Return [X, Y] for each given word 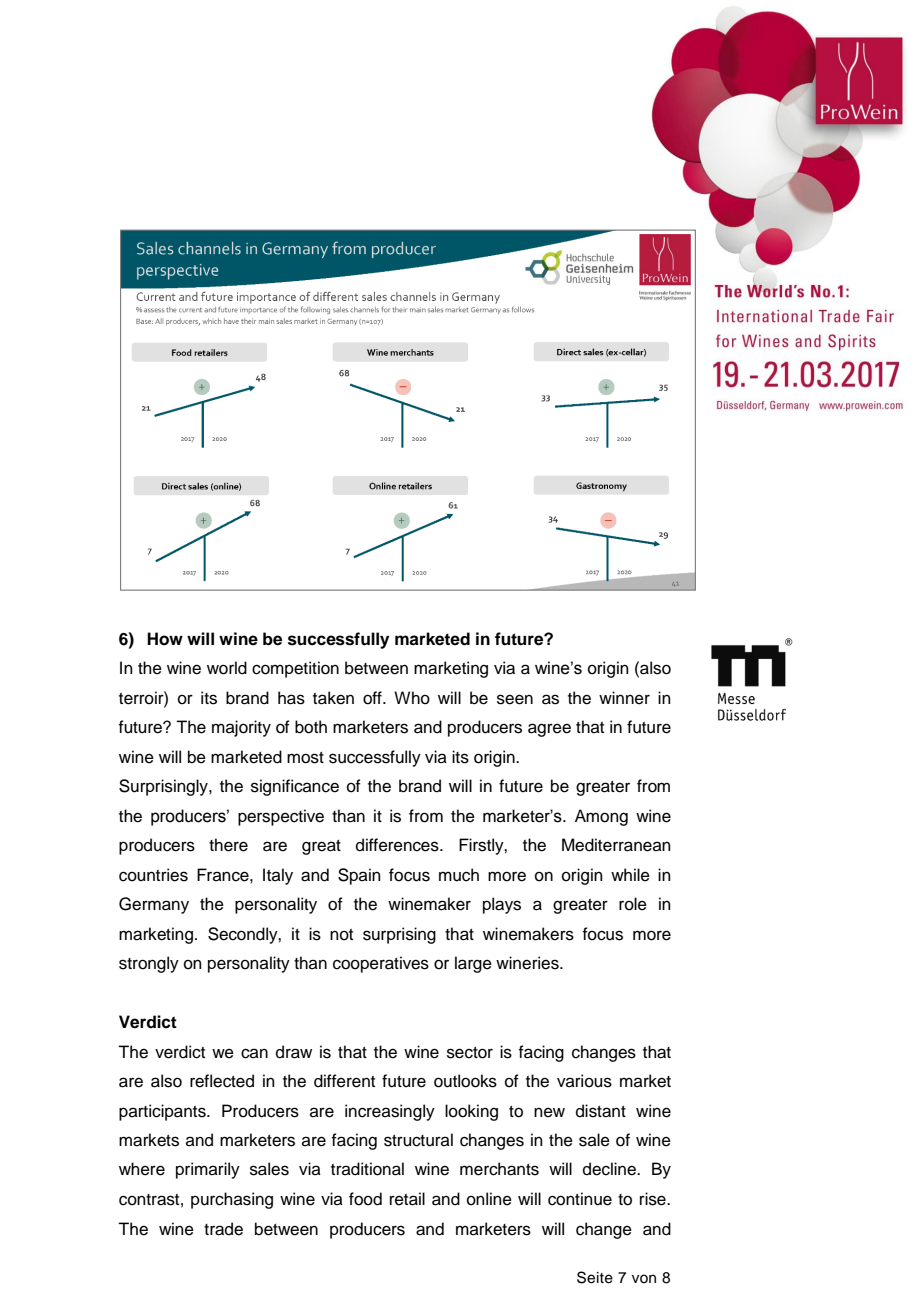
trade [223, 1229]
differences [398, 845]
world [227, 668]
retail [407, 1199]
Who [412, 698]
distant [601, 1111]
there [228, 845]
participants [163, 1112]
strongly [149, 964]
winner [624, 698]
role [633, 904]
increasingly [390, 1112]
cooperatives [381, 964]
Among [601, 817]
